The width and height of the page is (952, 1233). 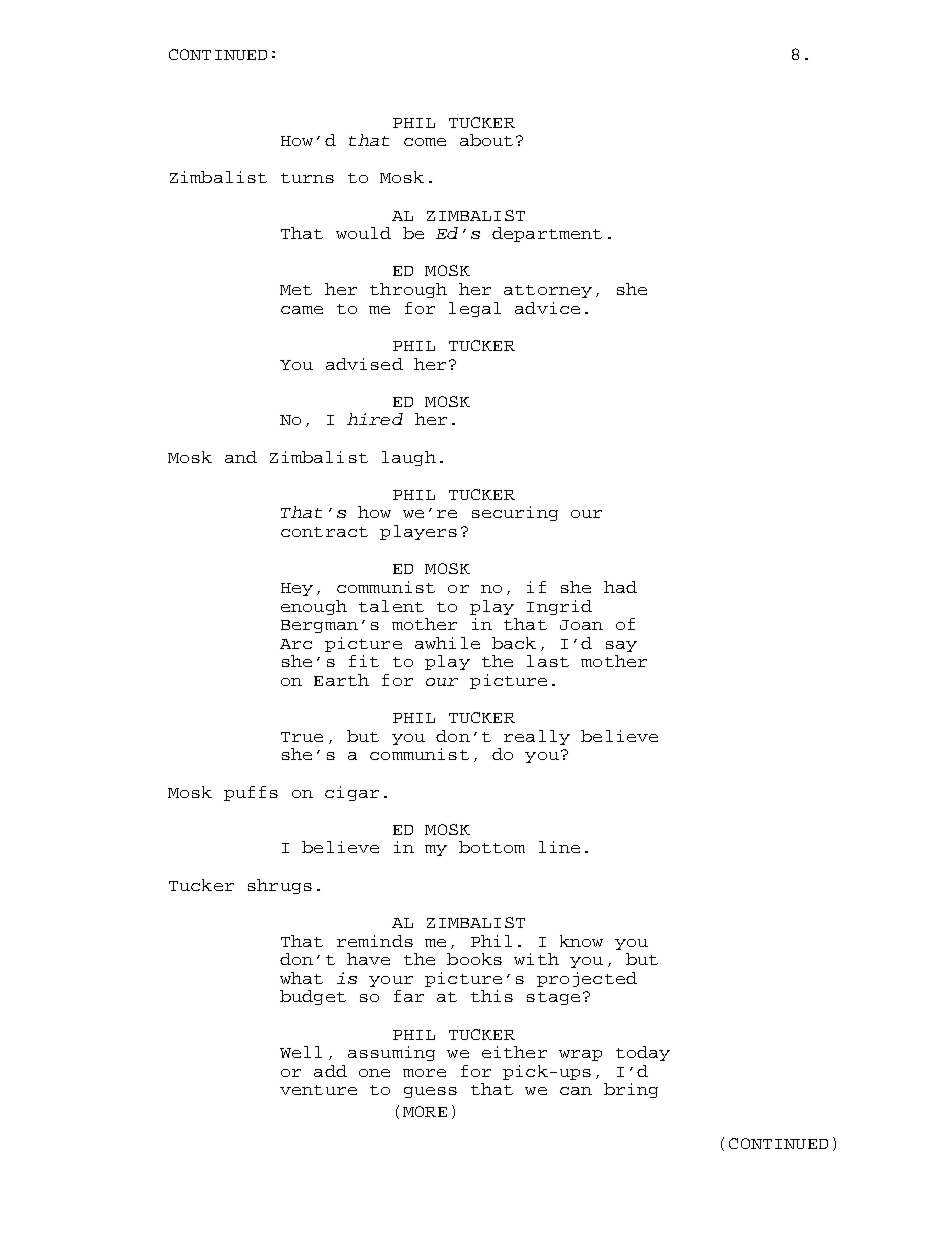 What do you see at coordinates (581, 625) in the page?
I see `Joan` at bounding box center [581, 625].
